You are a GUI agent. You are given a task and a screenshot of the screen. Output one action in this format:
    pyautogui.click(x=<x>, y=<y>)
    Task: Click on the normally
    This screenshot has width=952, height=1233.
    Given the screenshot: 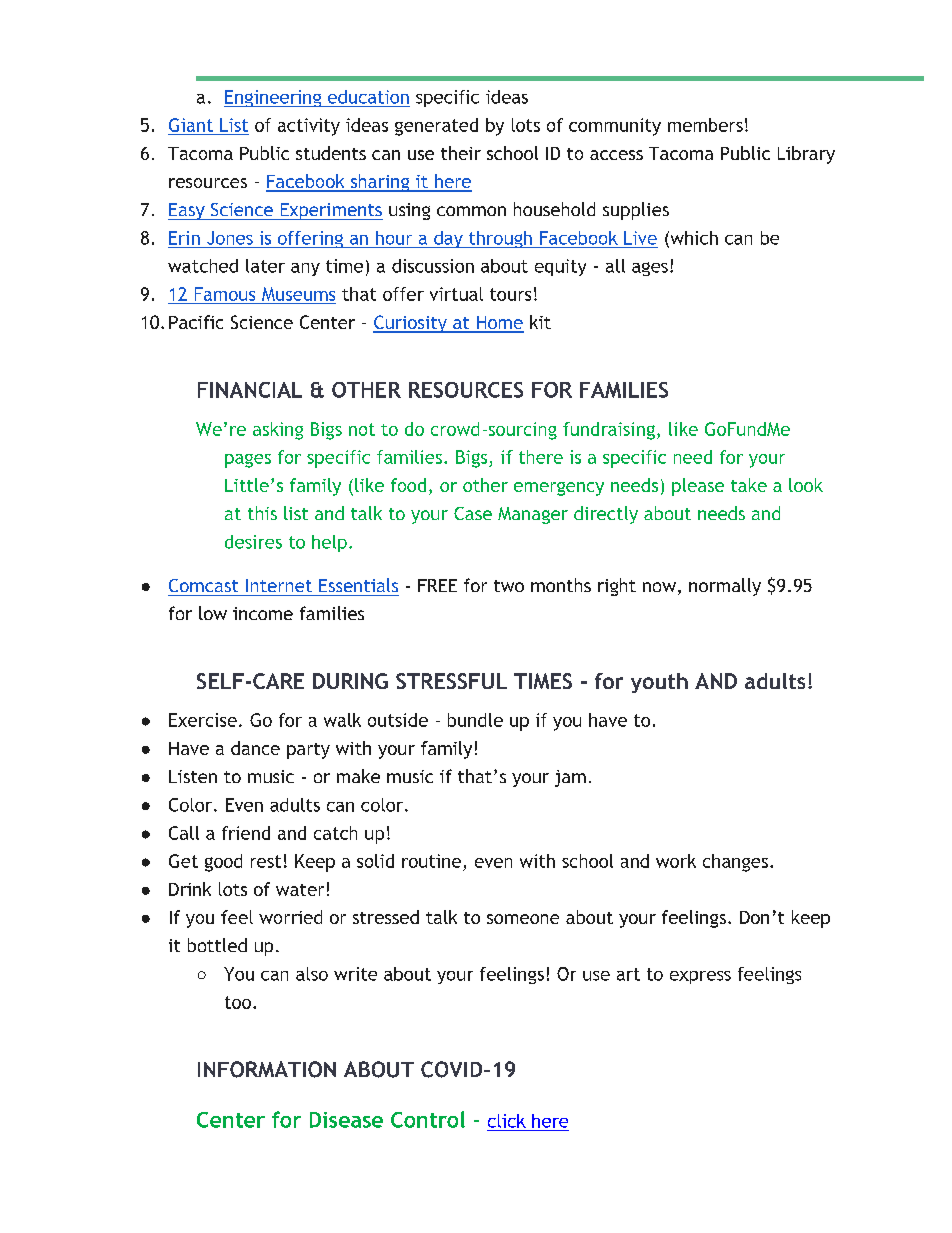 What is the action you would take?
    pyautogui.click(x=725, y=587)
